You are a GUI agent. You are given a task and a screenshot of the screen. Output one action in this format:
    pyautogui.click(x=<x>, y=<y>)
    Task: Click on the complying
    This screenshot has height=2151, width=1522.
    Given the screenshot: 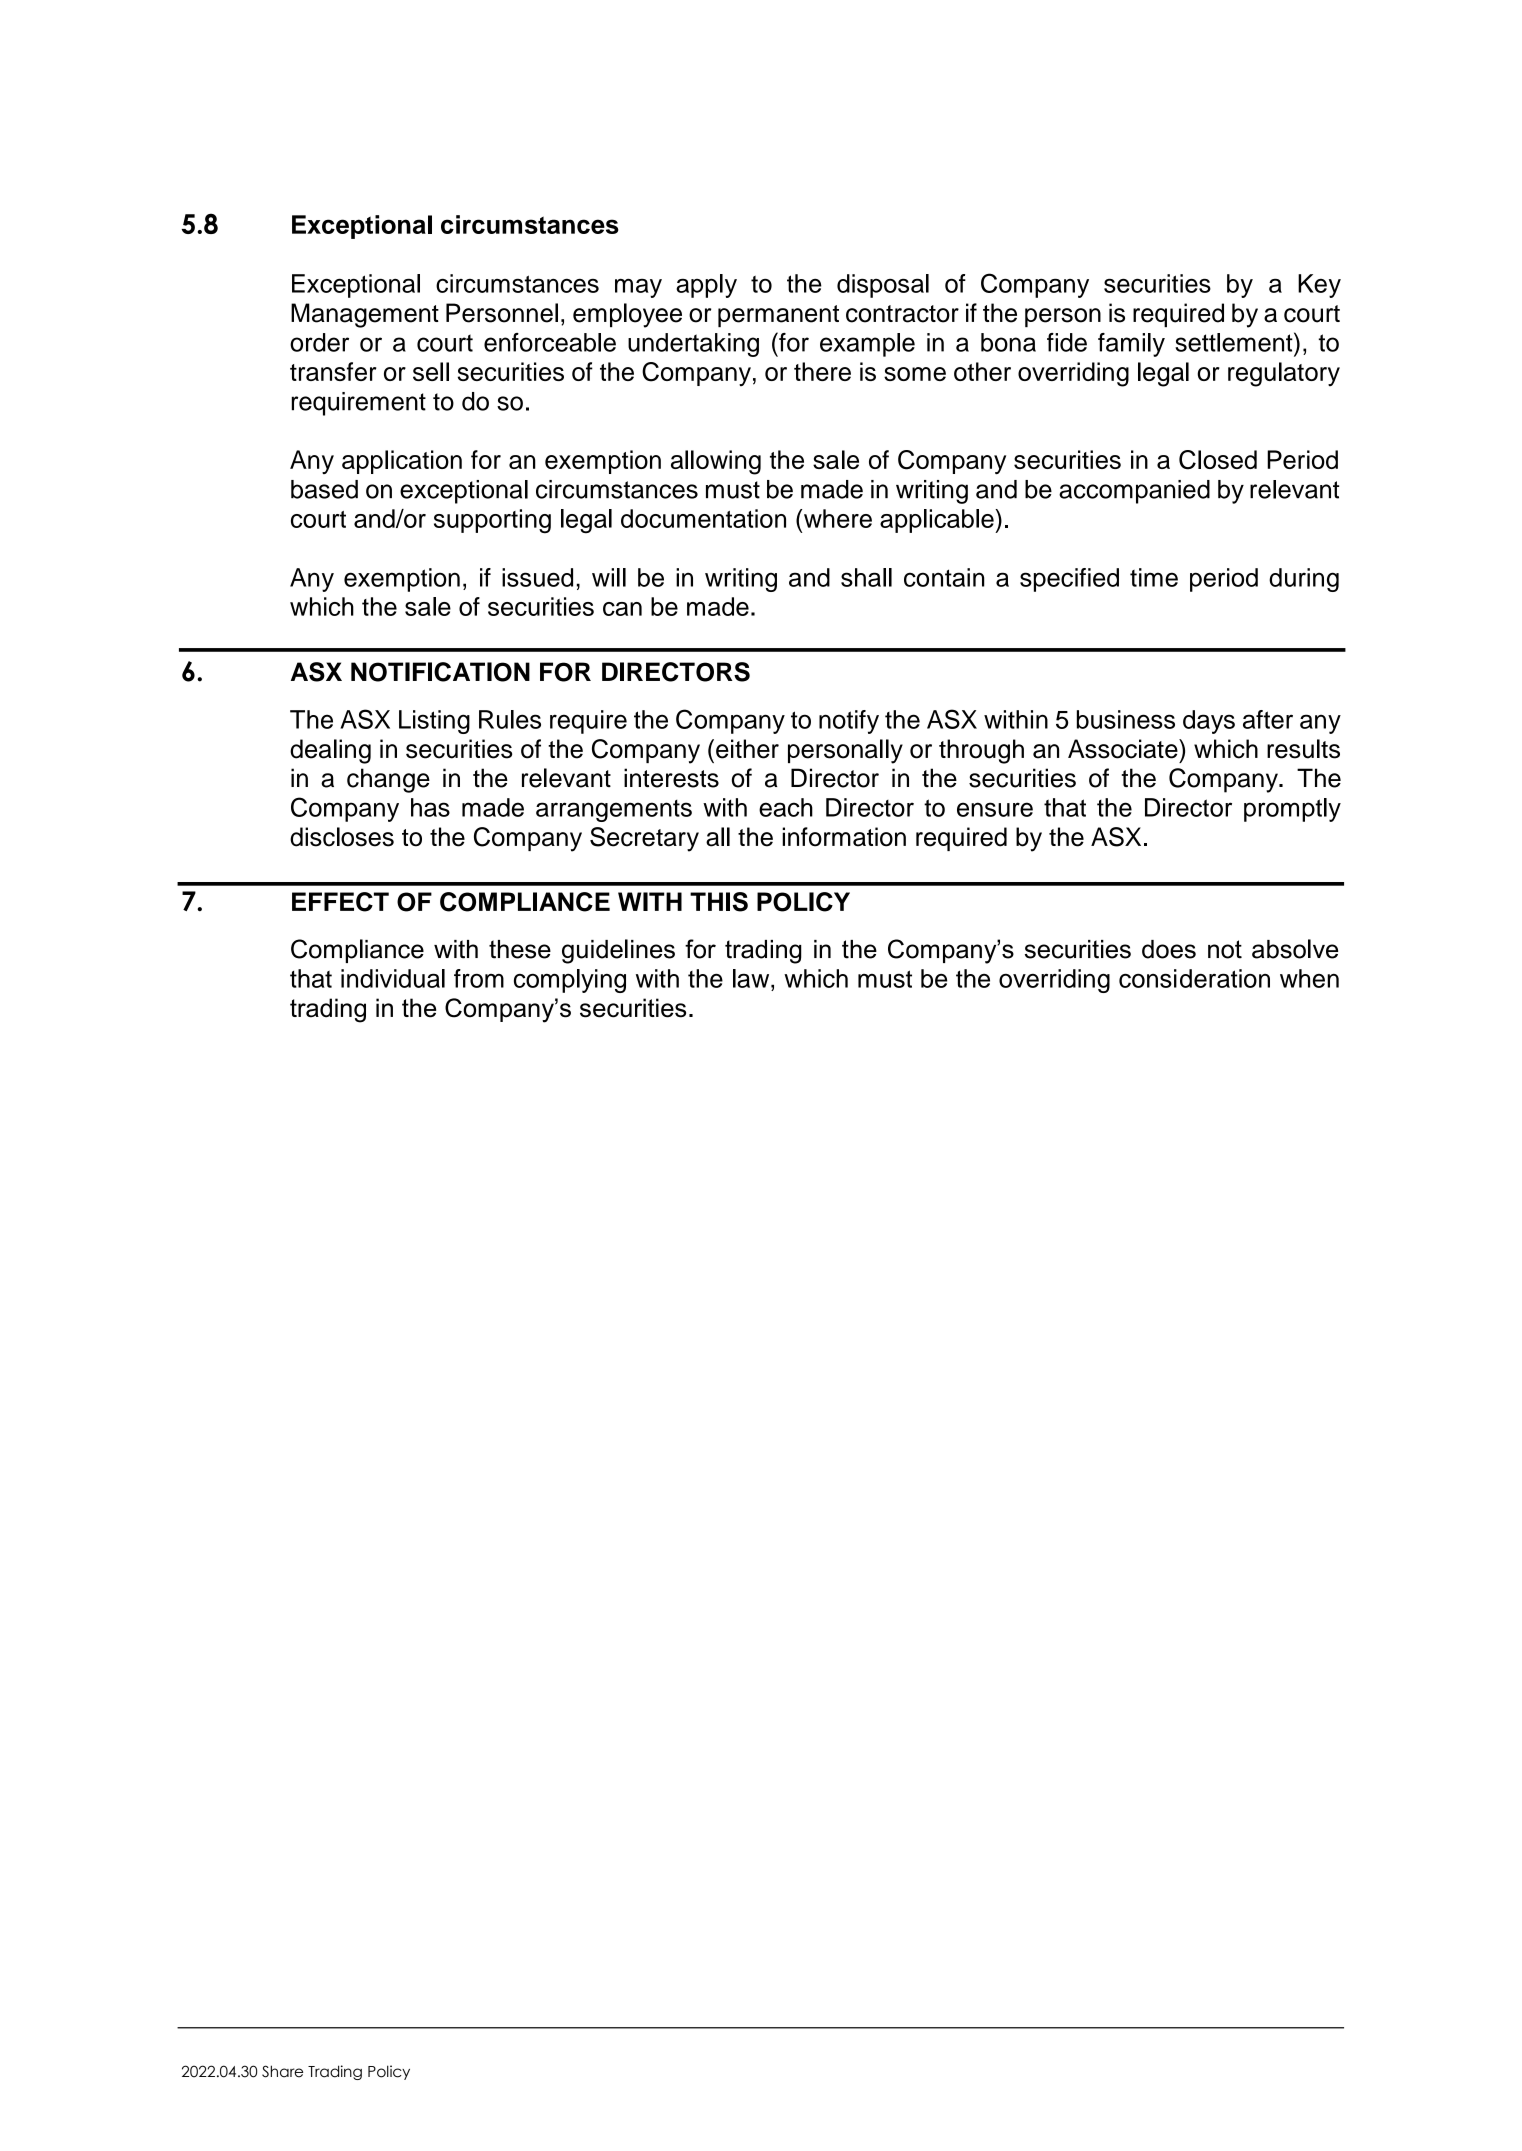 What is the action you would take?
    pyautogui.click(x=570, y=981)
